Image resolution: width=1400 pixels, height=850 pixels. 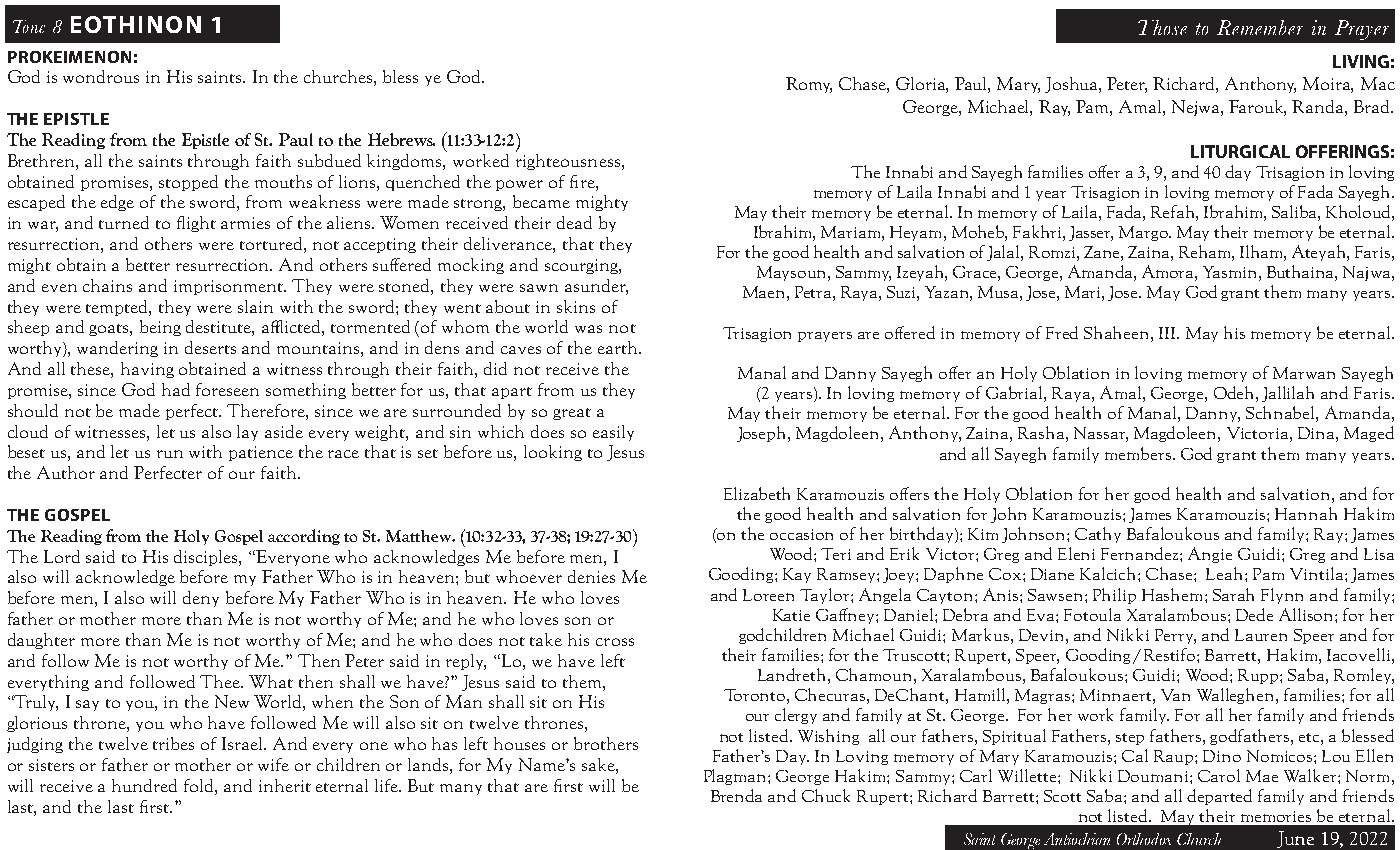 What do you see at coordinates (1261, 635) in the image?
I see `Lauren` at bounding box center [1261, 635].
